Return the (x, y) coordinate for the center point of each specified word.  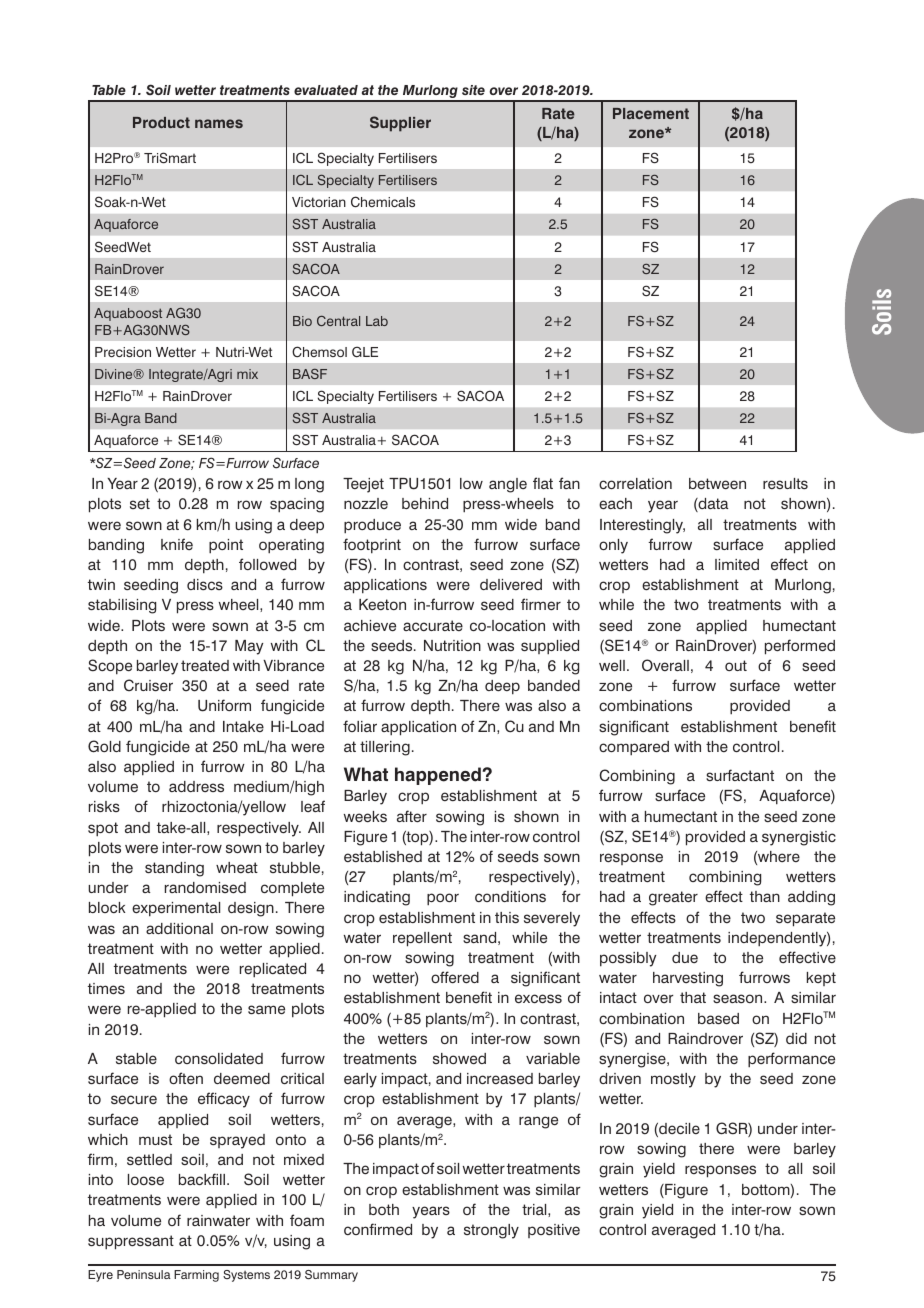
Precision (123, 352)
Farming (196, 1276)
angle (508, 485)
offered (455, 977)
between (717, 484)
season (739, 998)
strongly (491, 1231)
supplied (550, 647)
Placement (651, 113)
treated (205, 666)
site (473, 90)
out (736, 665)
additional (179, 928)
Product (161, 122)
